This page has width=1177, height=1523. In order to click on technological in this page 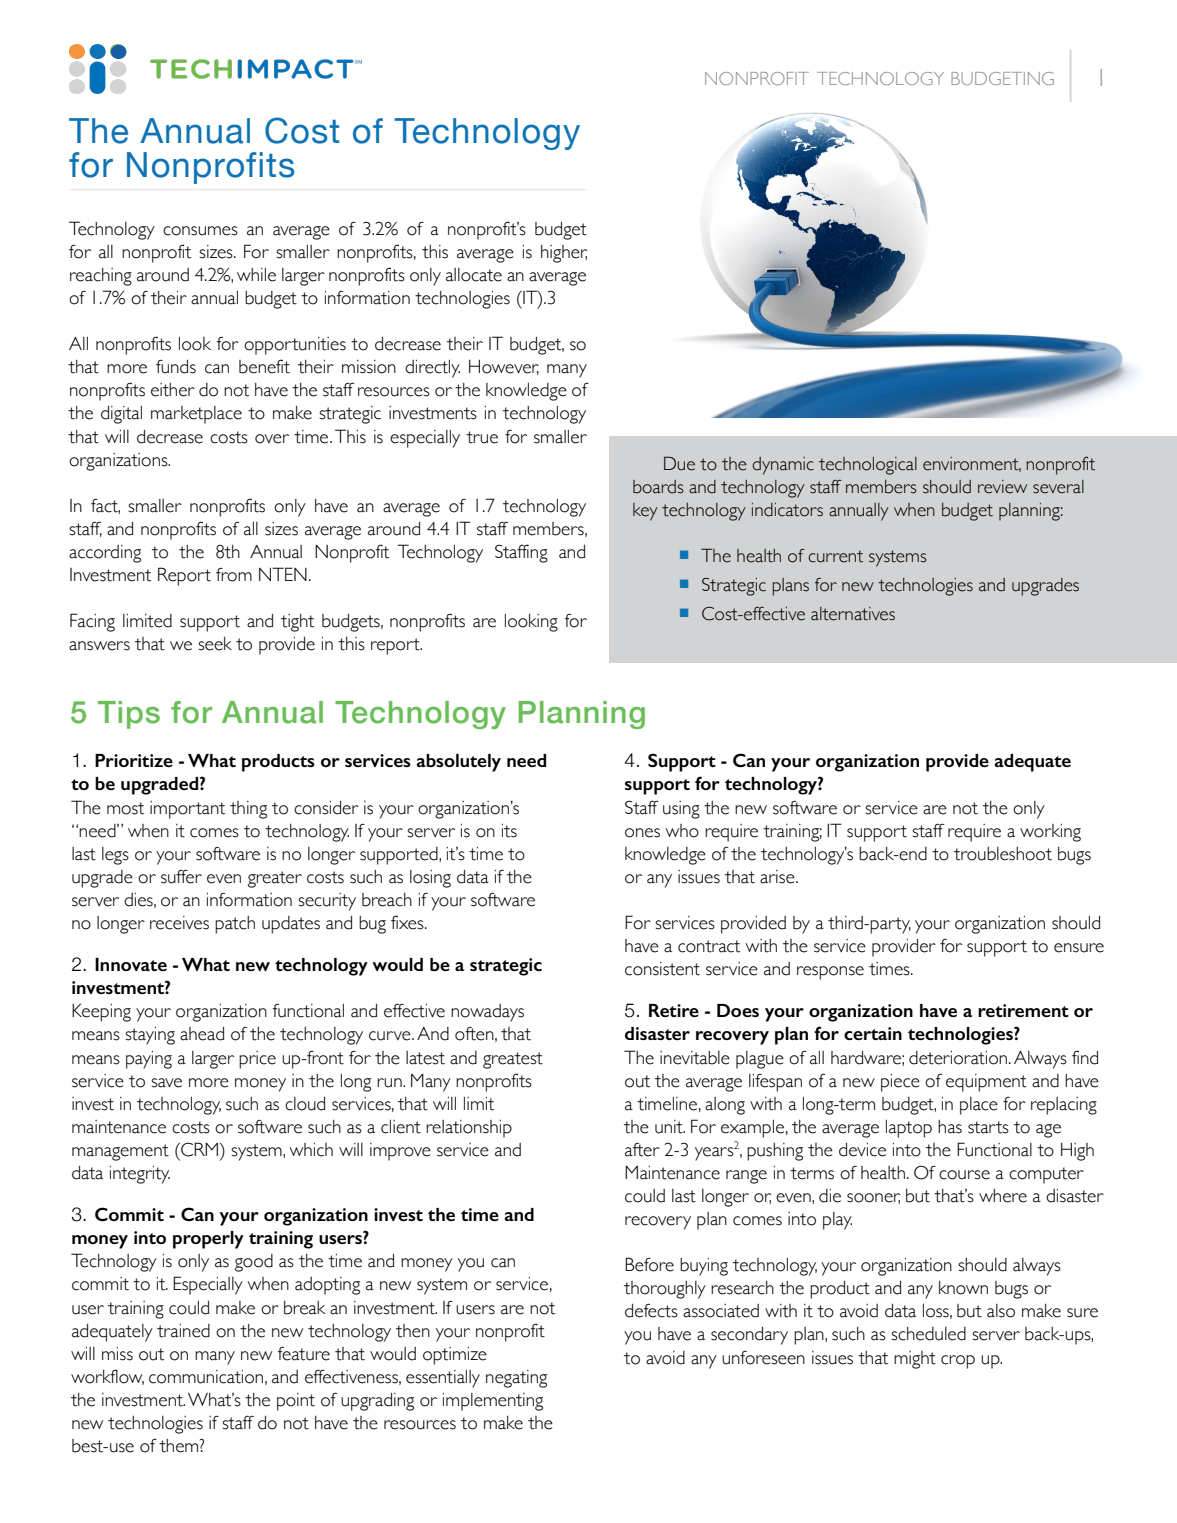, I will do `click(868, 466)`.
